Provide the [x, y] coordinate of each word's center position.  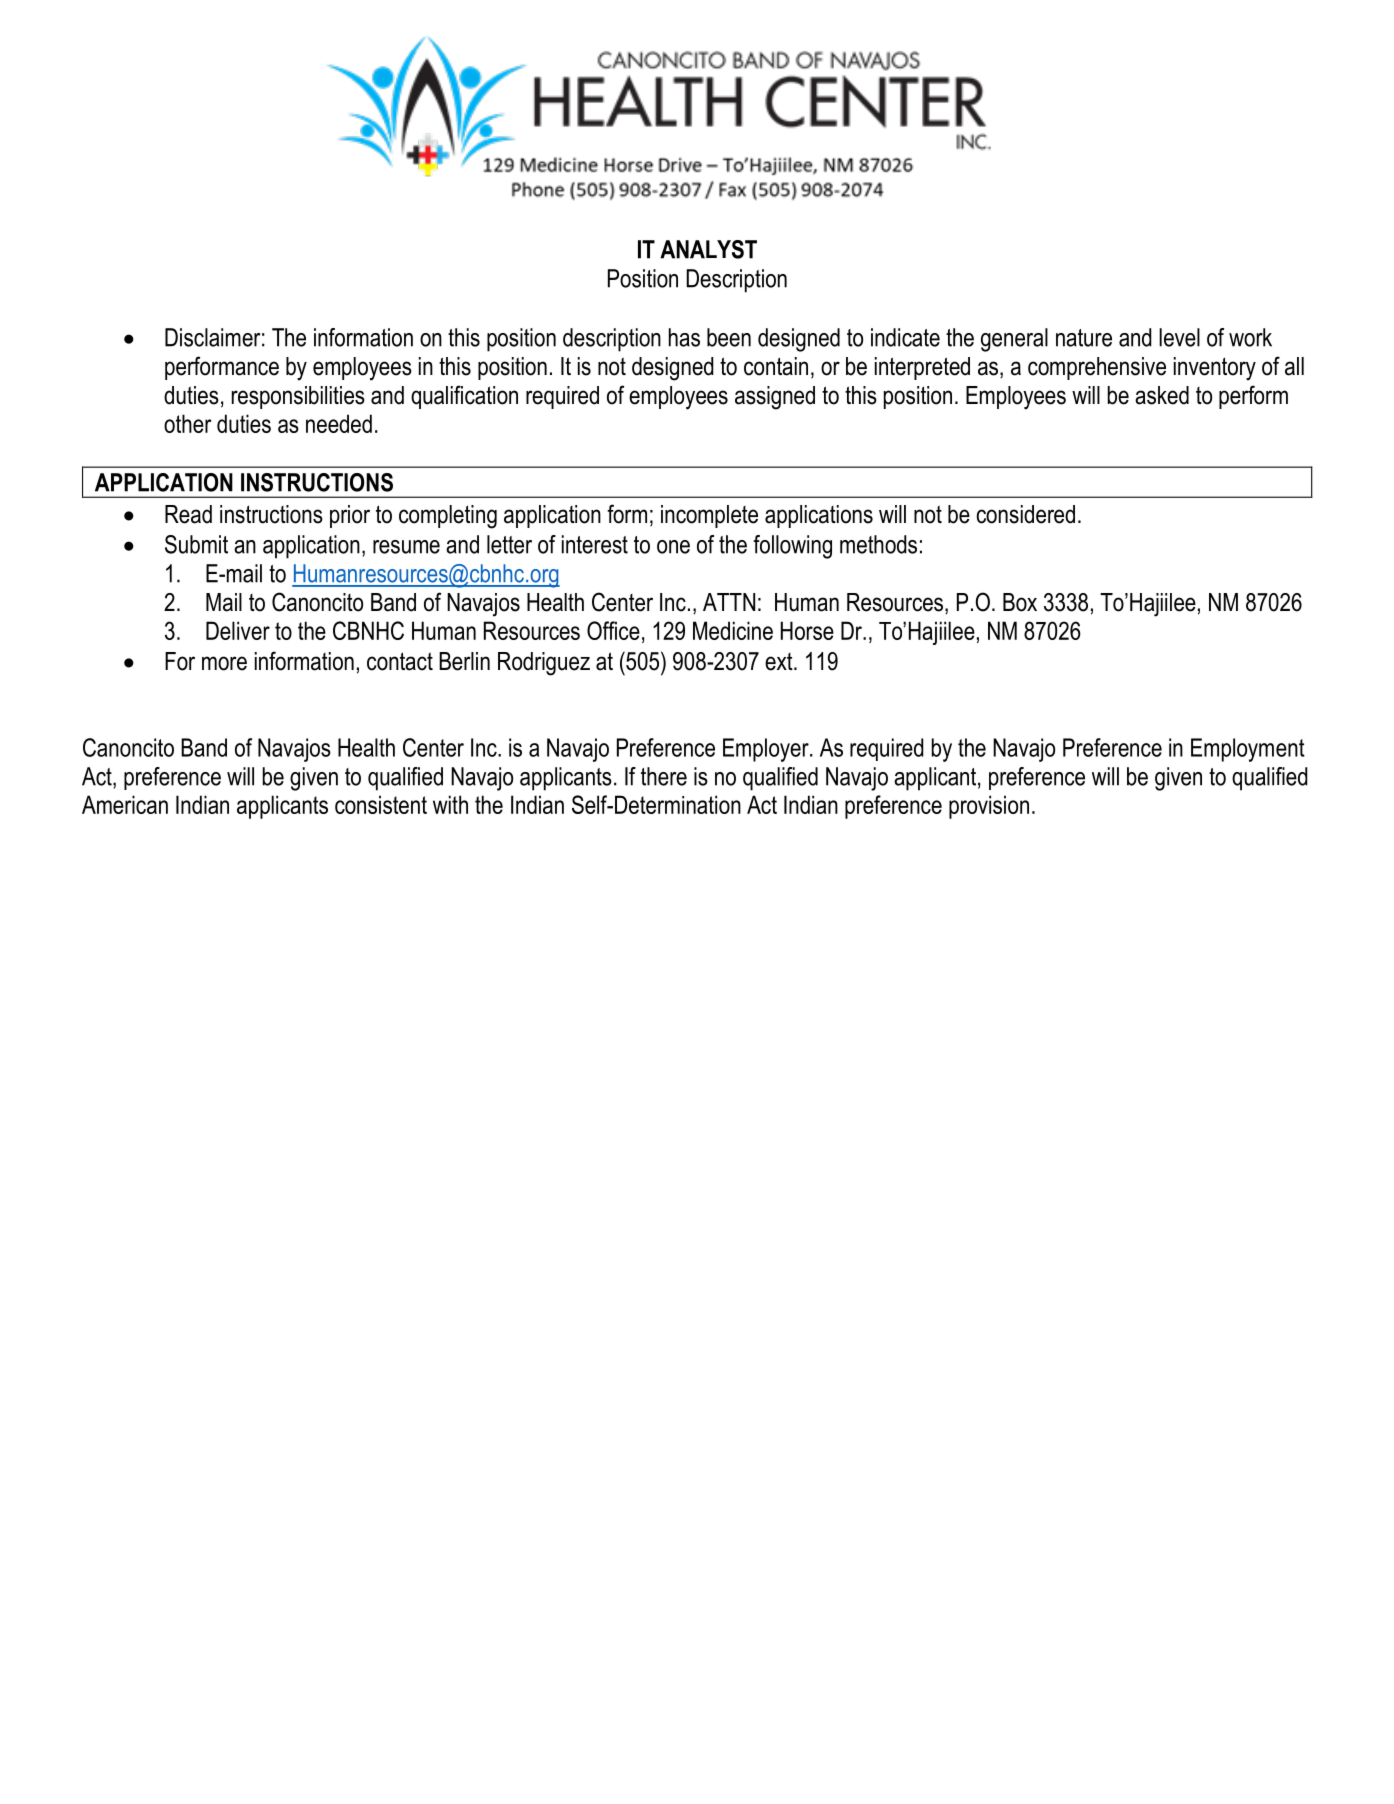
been [729, 337]
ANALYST [708, 249]
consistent [381, 804]
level [1179, 337]
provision [989, 807]
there [664, 776]
